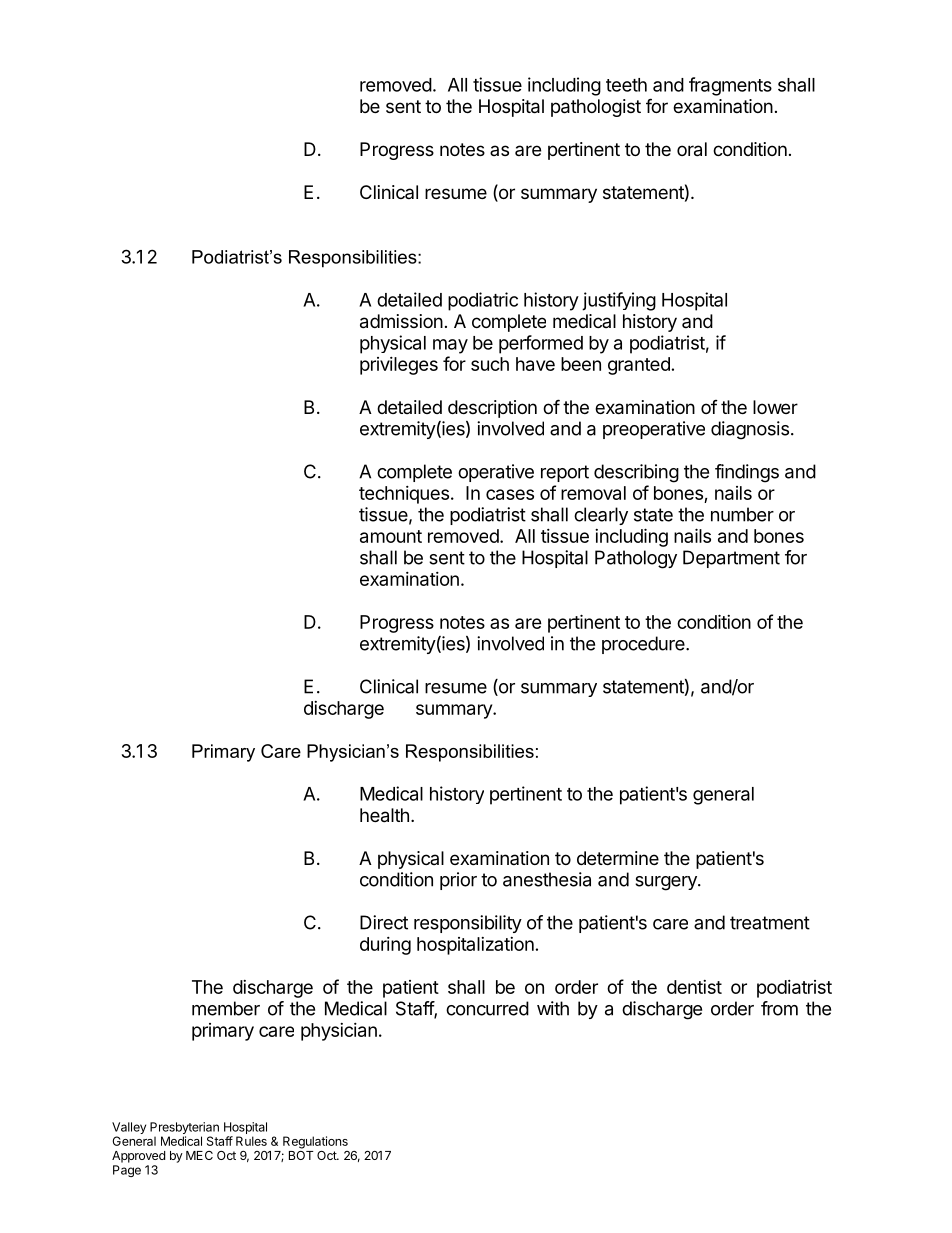 The image size is (952, 1233). Describe the element at coordinates (404, 495) in the screenshot. I see `techniques` at that location.
